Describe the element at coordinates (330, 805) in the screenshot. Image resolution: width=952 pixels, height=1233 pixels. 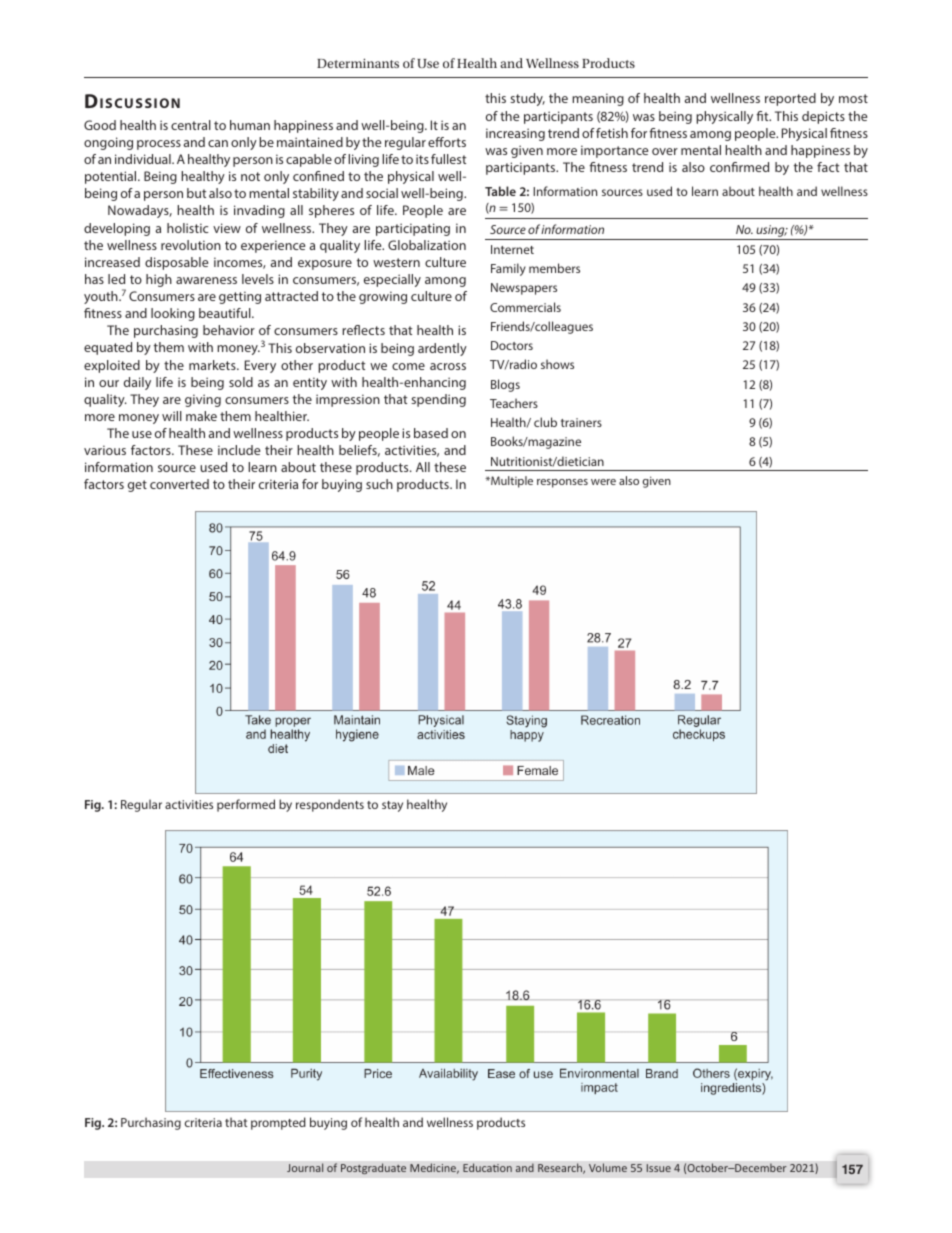
I see `respondents` at that location.
